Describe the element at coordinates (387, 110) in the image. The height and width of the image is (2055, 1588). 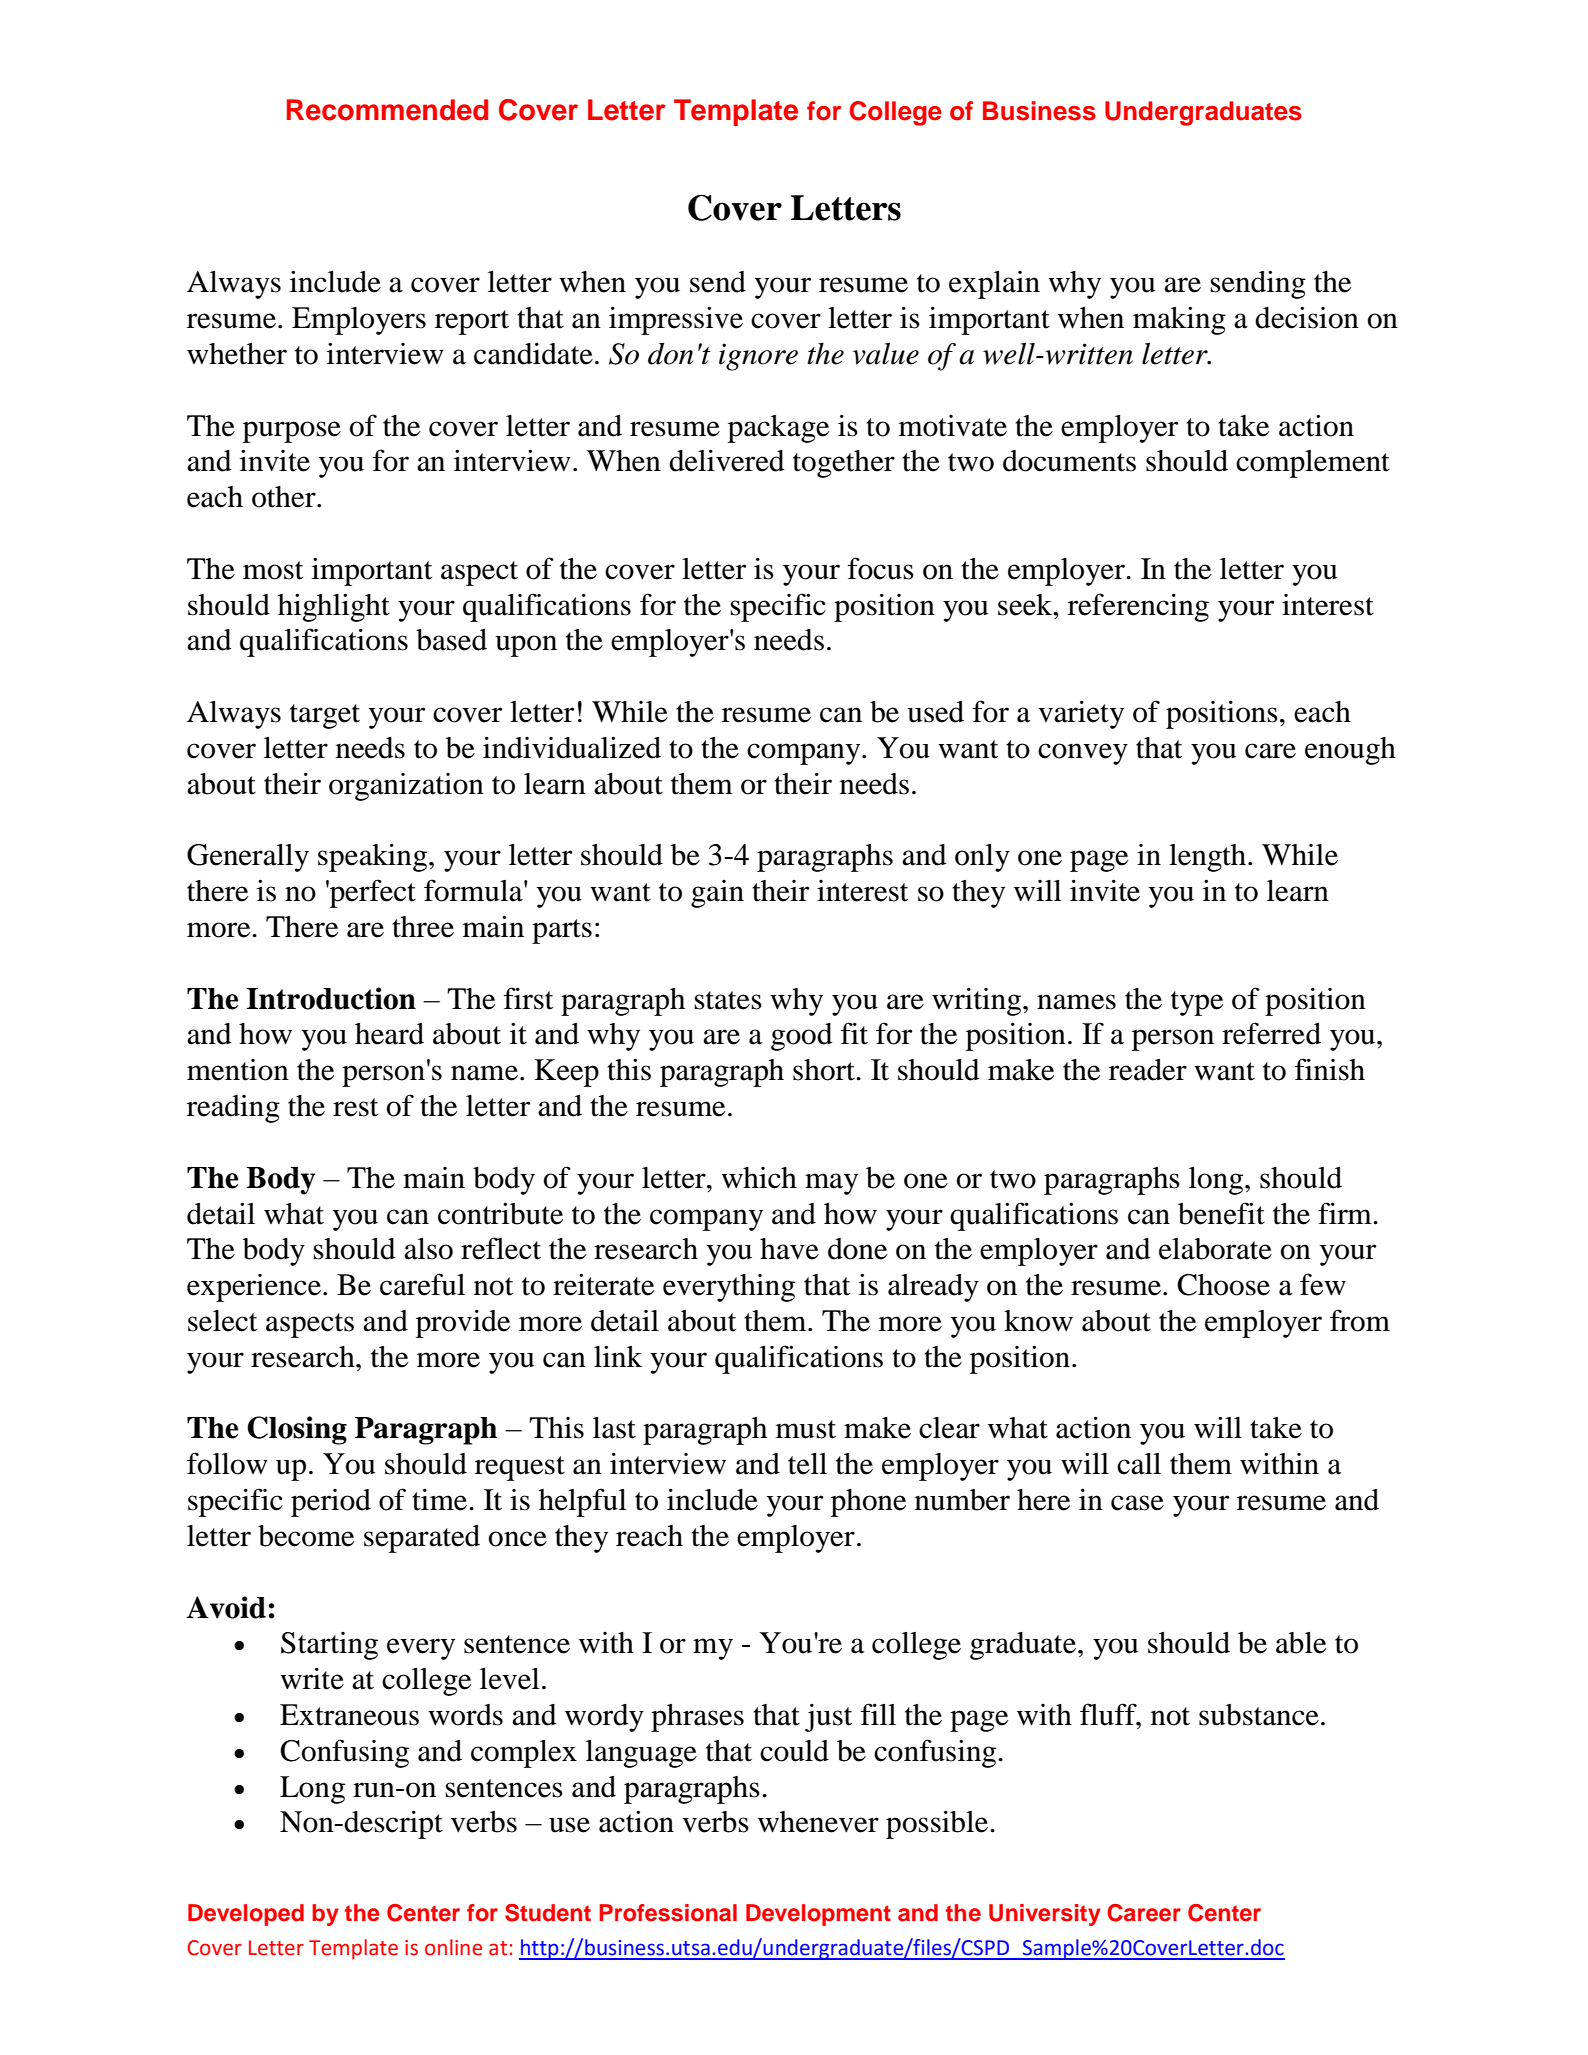
I see `Recommended` at that location.
